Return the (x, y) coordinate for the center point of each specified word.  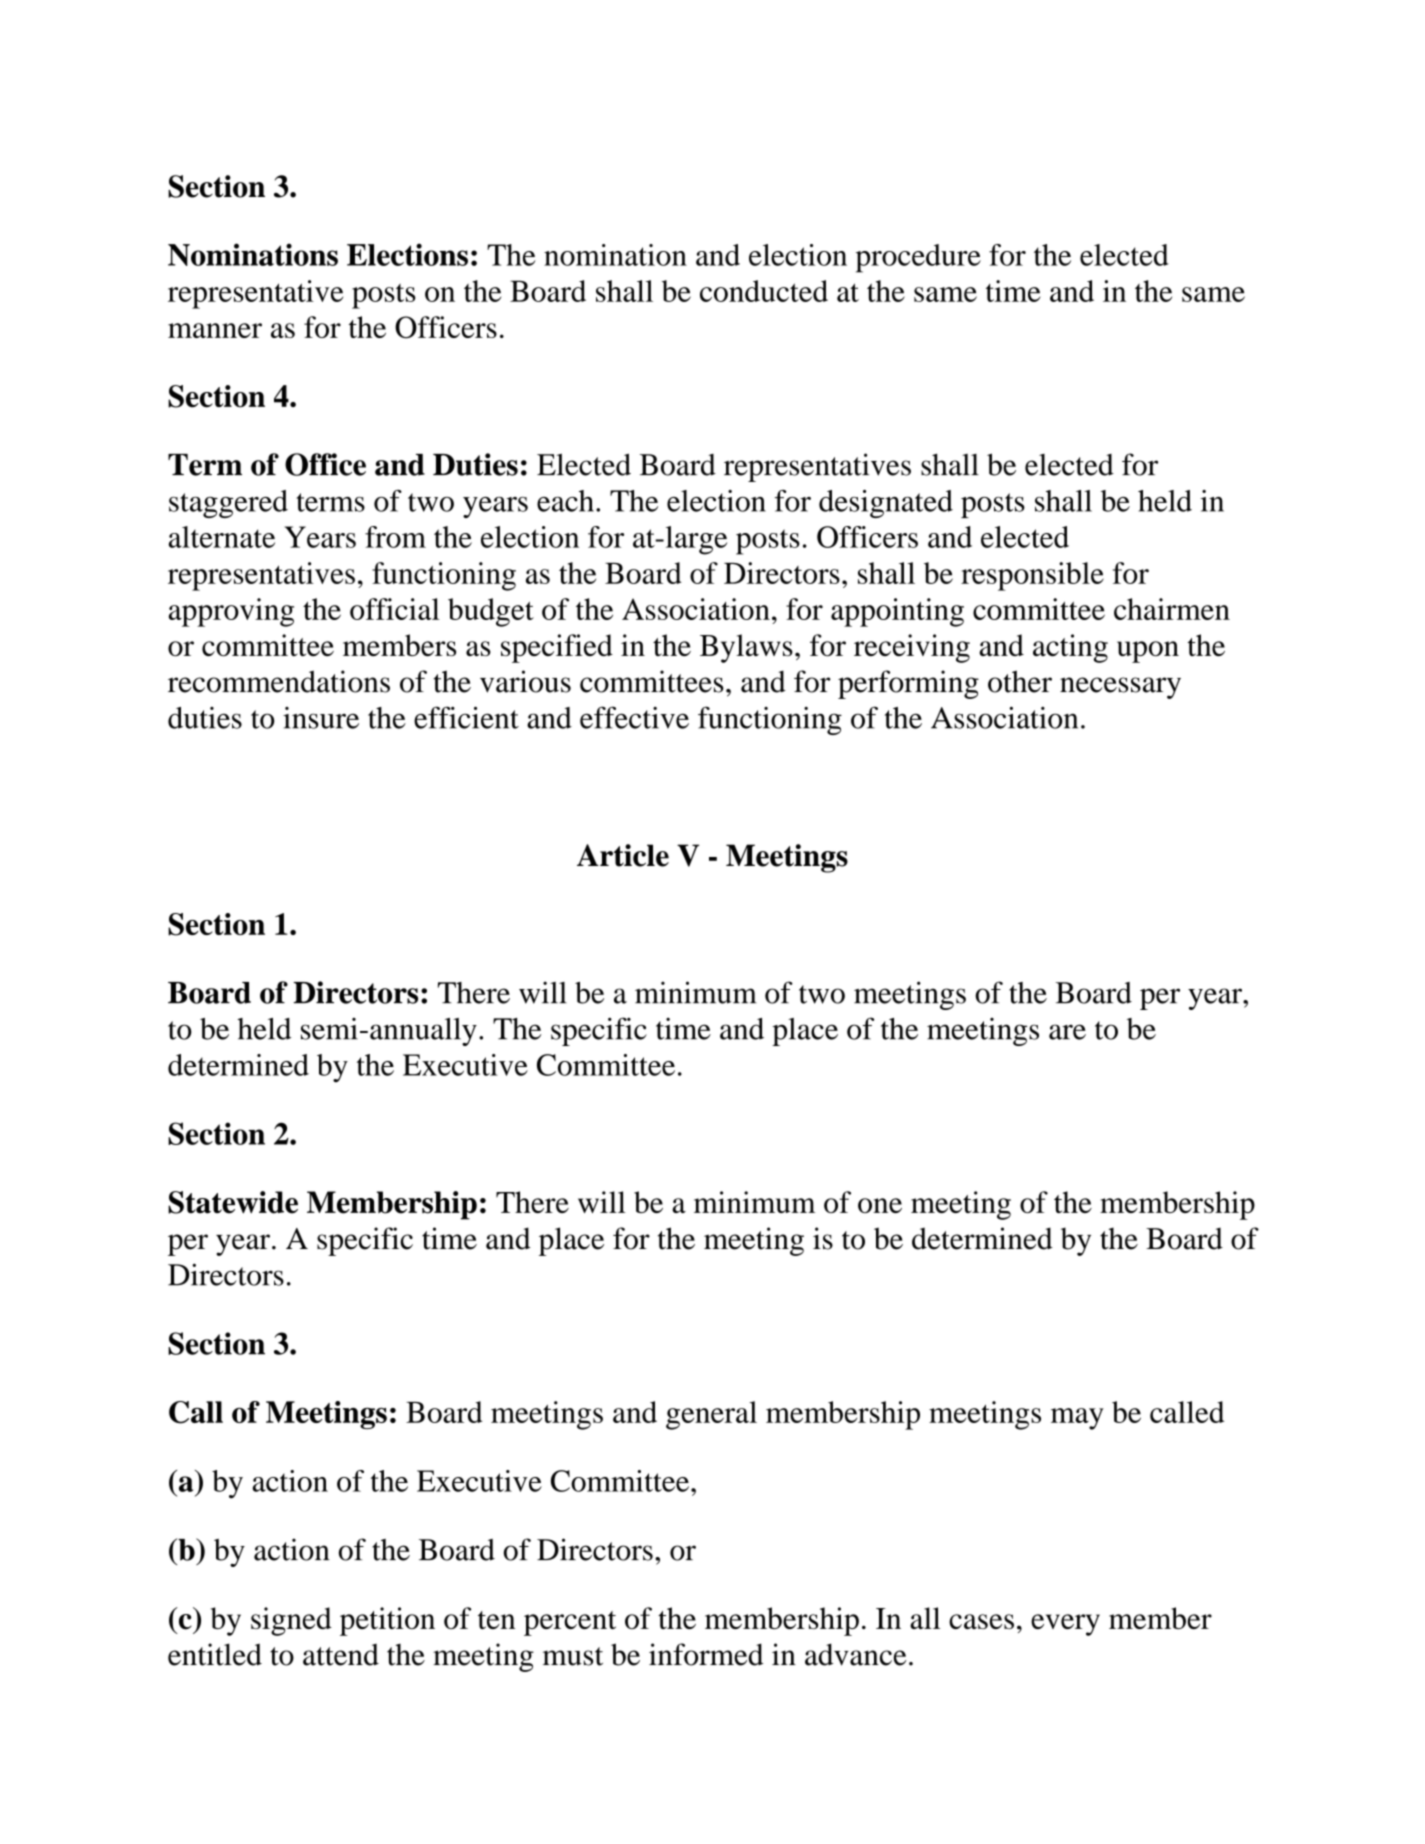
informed (706, 1654)
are (1067, 1032)
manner (215, 330)
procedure (918, 258)
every (1065, 1625)
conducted (764, 291)
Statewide (233, 1202)
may (1077, 1419)
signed (291, 1621)
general (711, 1415)
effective (634, 717)
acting (1070, 648)
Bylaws (746, 648)
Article (623, 855)
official (395, 609)
